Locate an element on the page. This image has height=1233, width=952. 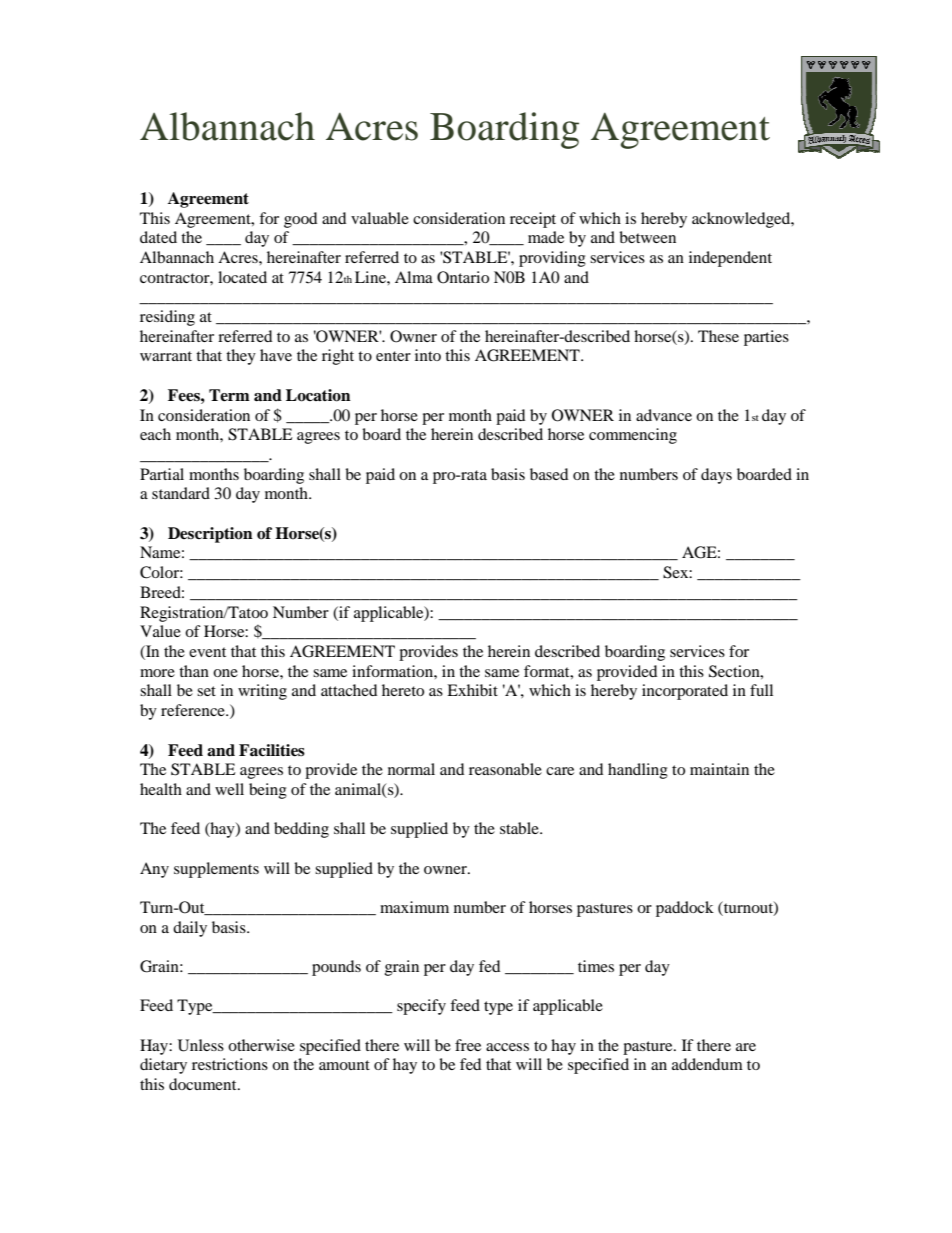
days is located at coordinates (716, 476).
